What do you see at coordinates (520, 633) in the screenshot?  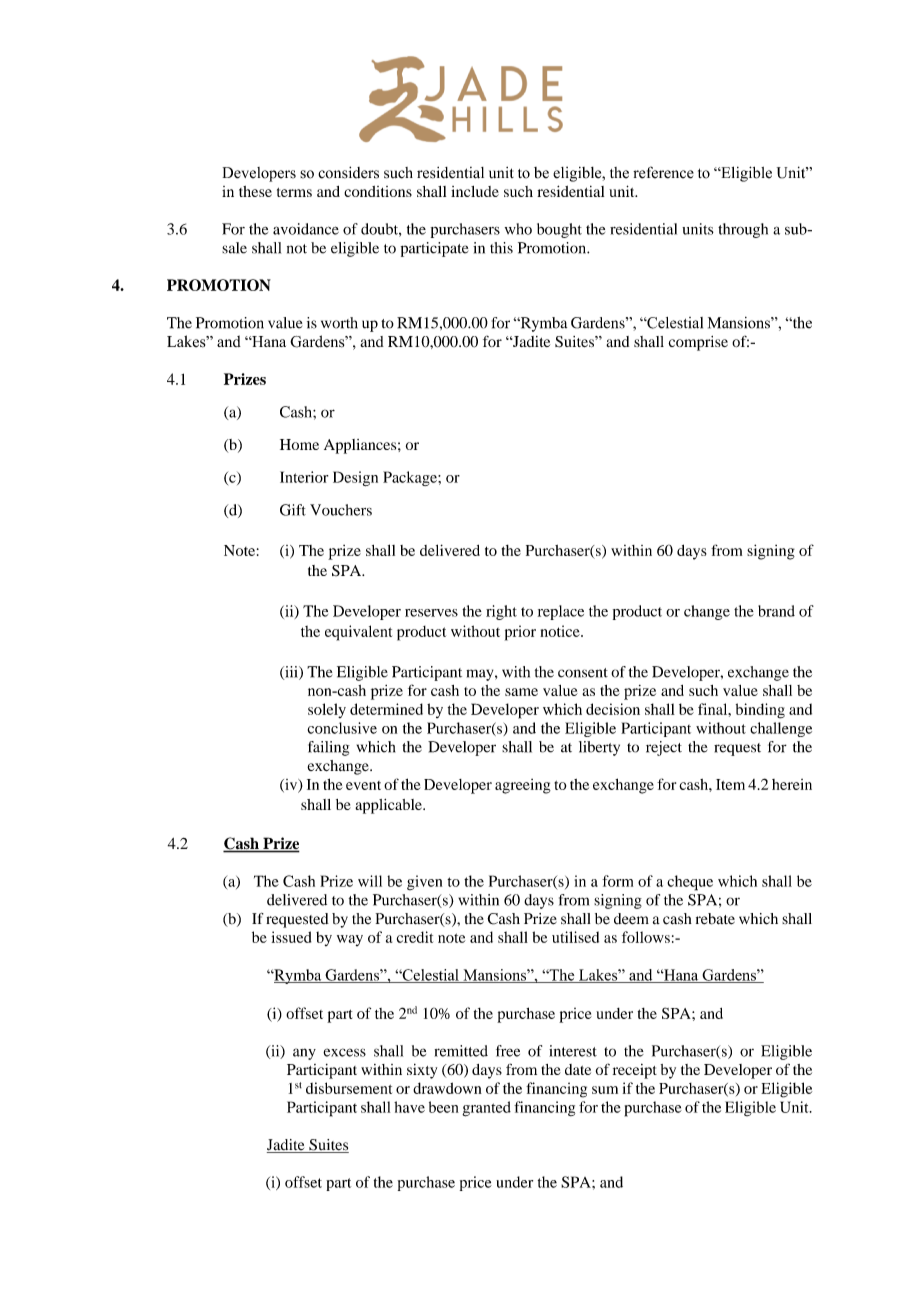 I see `prior` at bounding box center [520, 633].
